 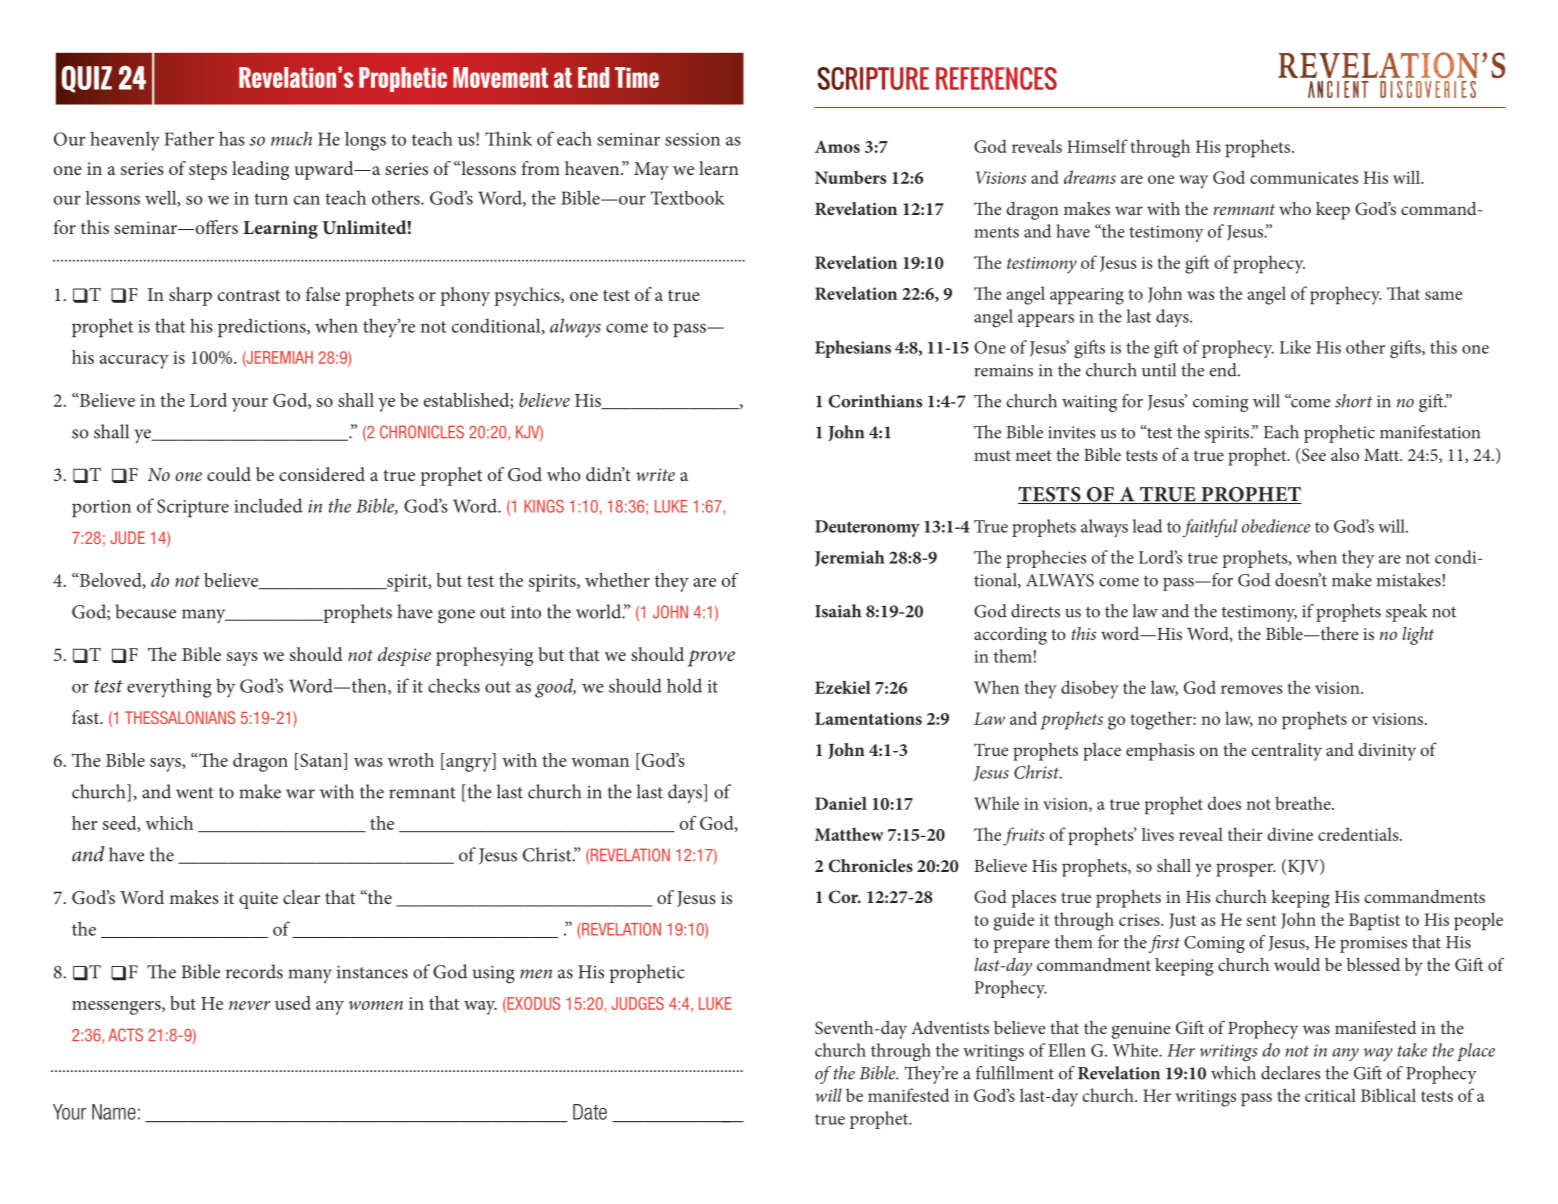 What do you see at coordinates (268, 505) in the screenshot?
I see `included` at bounding box center [268, 505].
